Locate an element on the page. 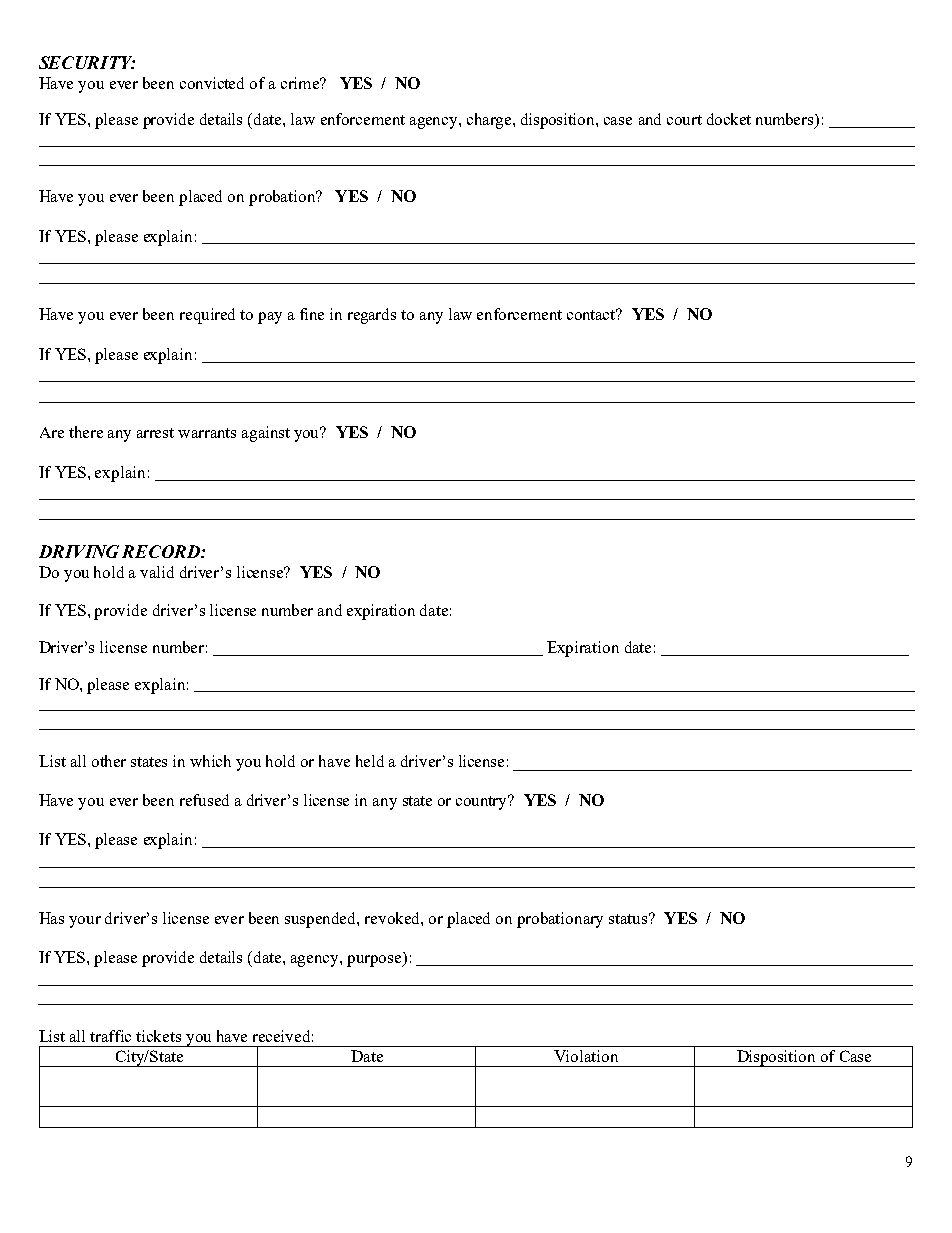 The height and width of the page is (1233, 952). required is located at coordinates (207, 316).
